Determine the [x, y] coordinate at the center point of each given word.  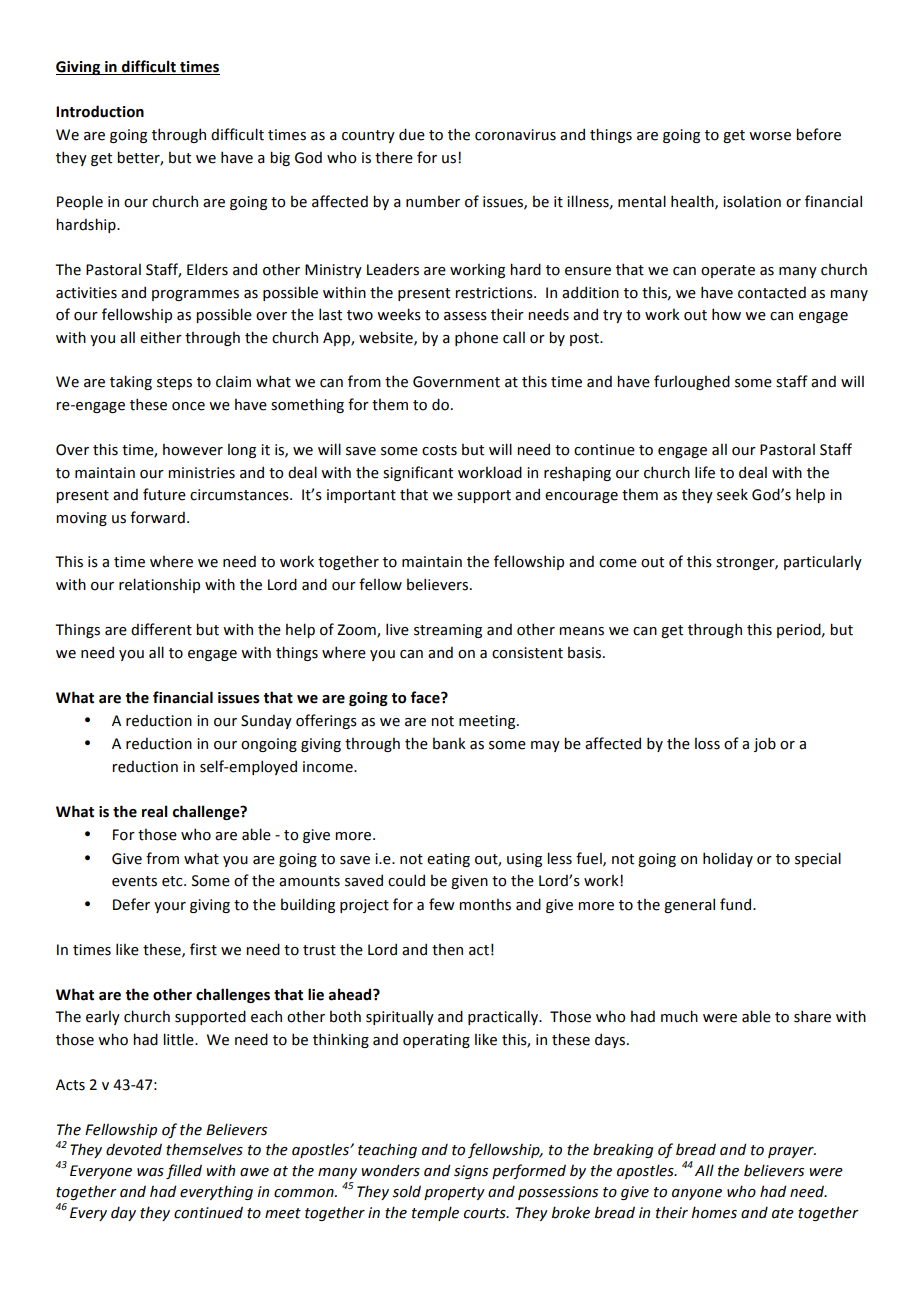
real [155, 811]
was [150, 1172]
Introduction [100, 111]
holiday [728, 859]
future [164, 494]
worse [770, 136]
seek [732, 494]
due [412, 134]
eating [448, 860]
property [454, 1193]
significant [418, 473]
